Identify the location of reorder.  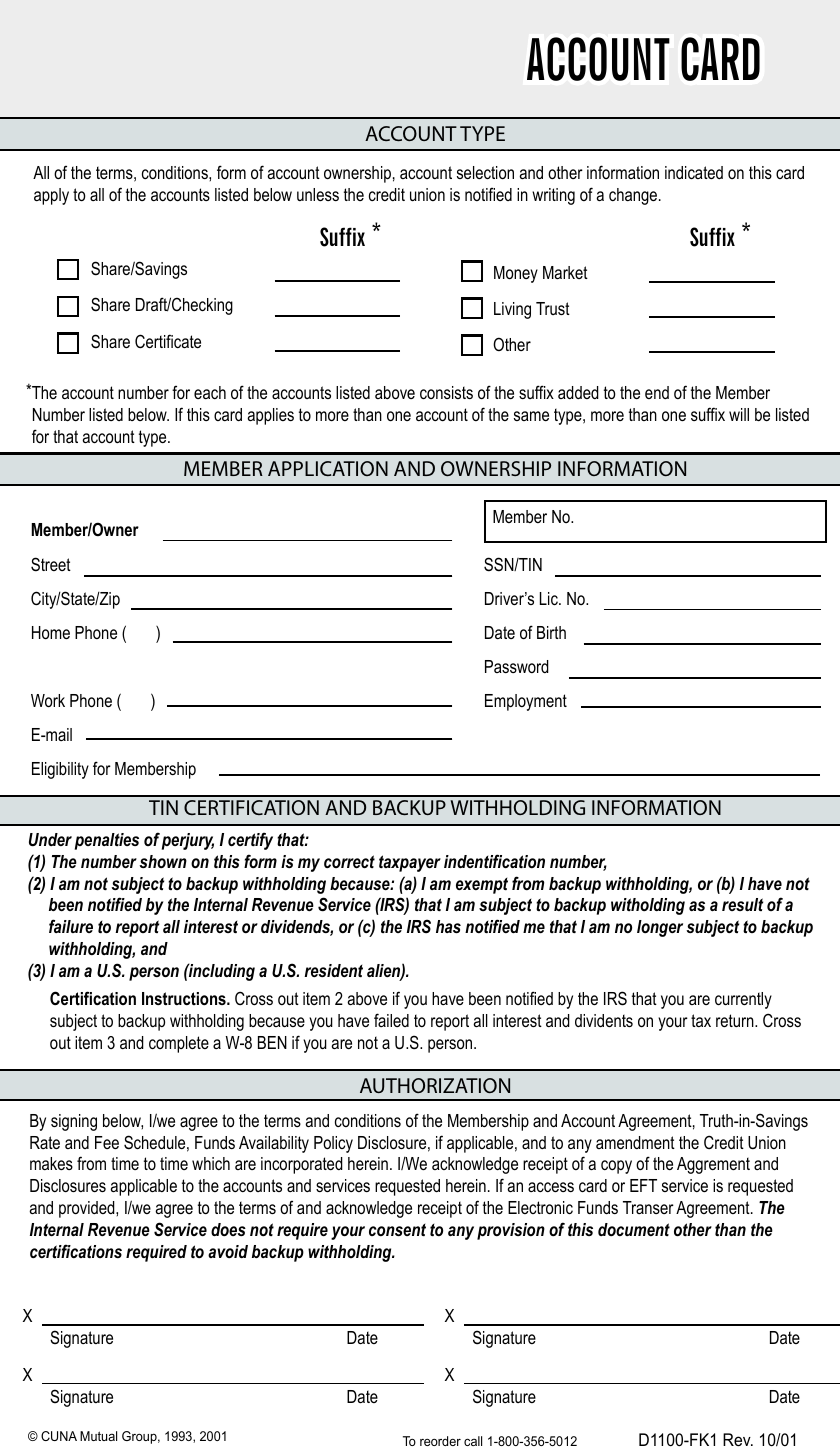
(440, 1441).
